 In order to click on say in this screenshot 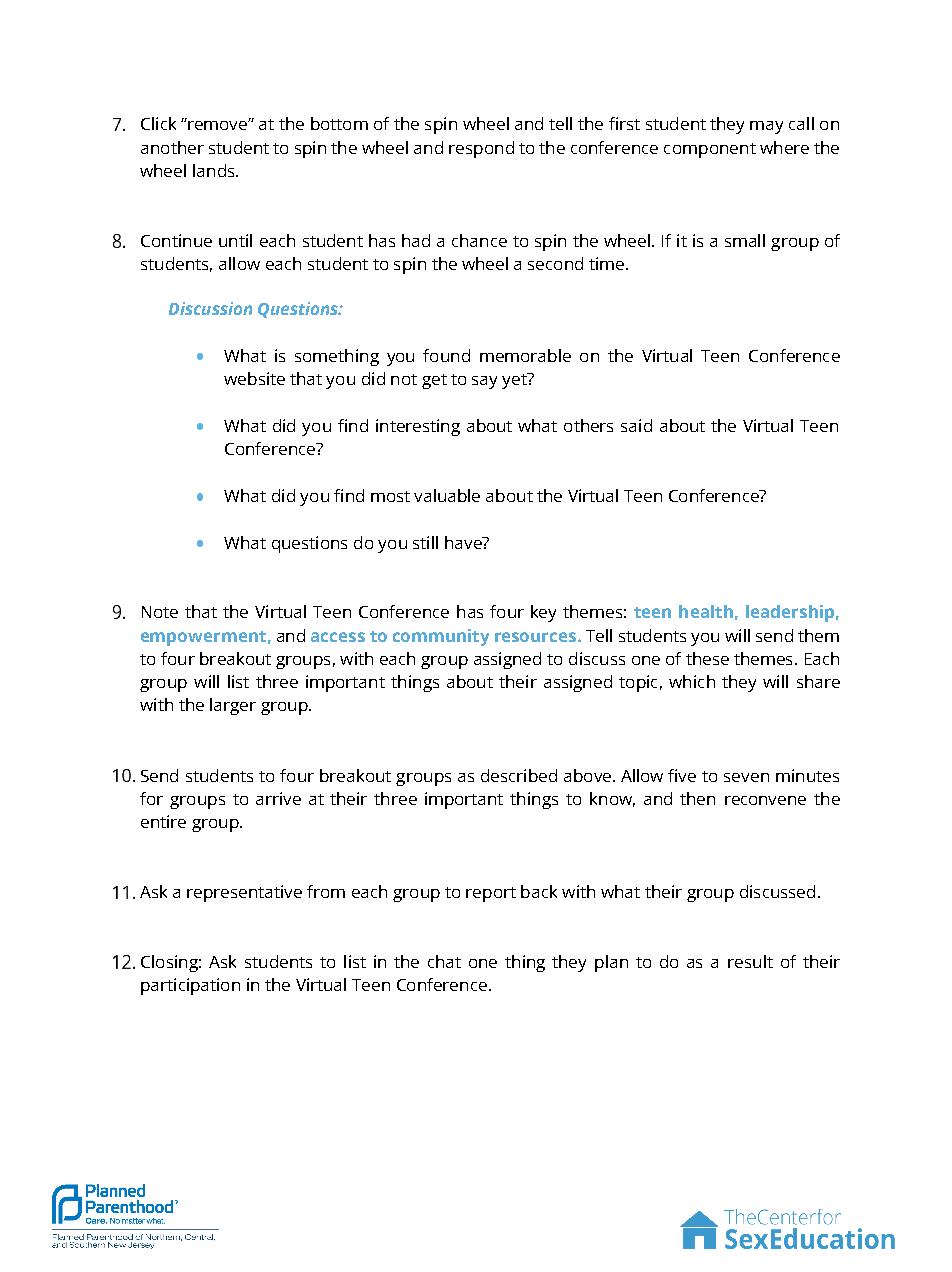, I will do `click(484, 382)`.
